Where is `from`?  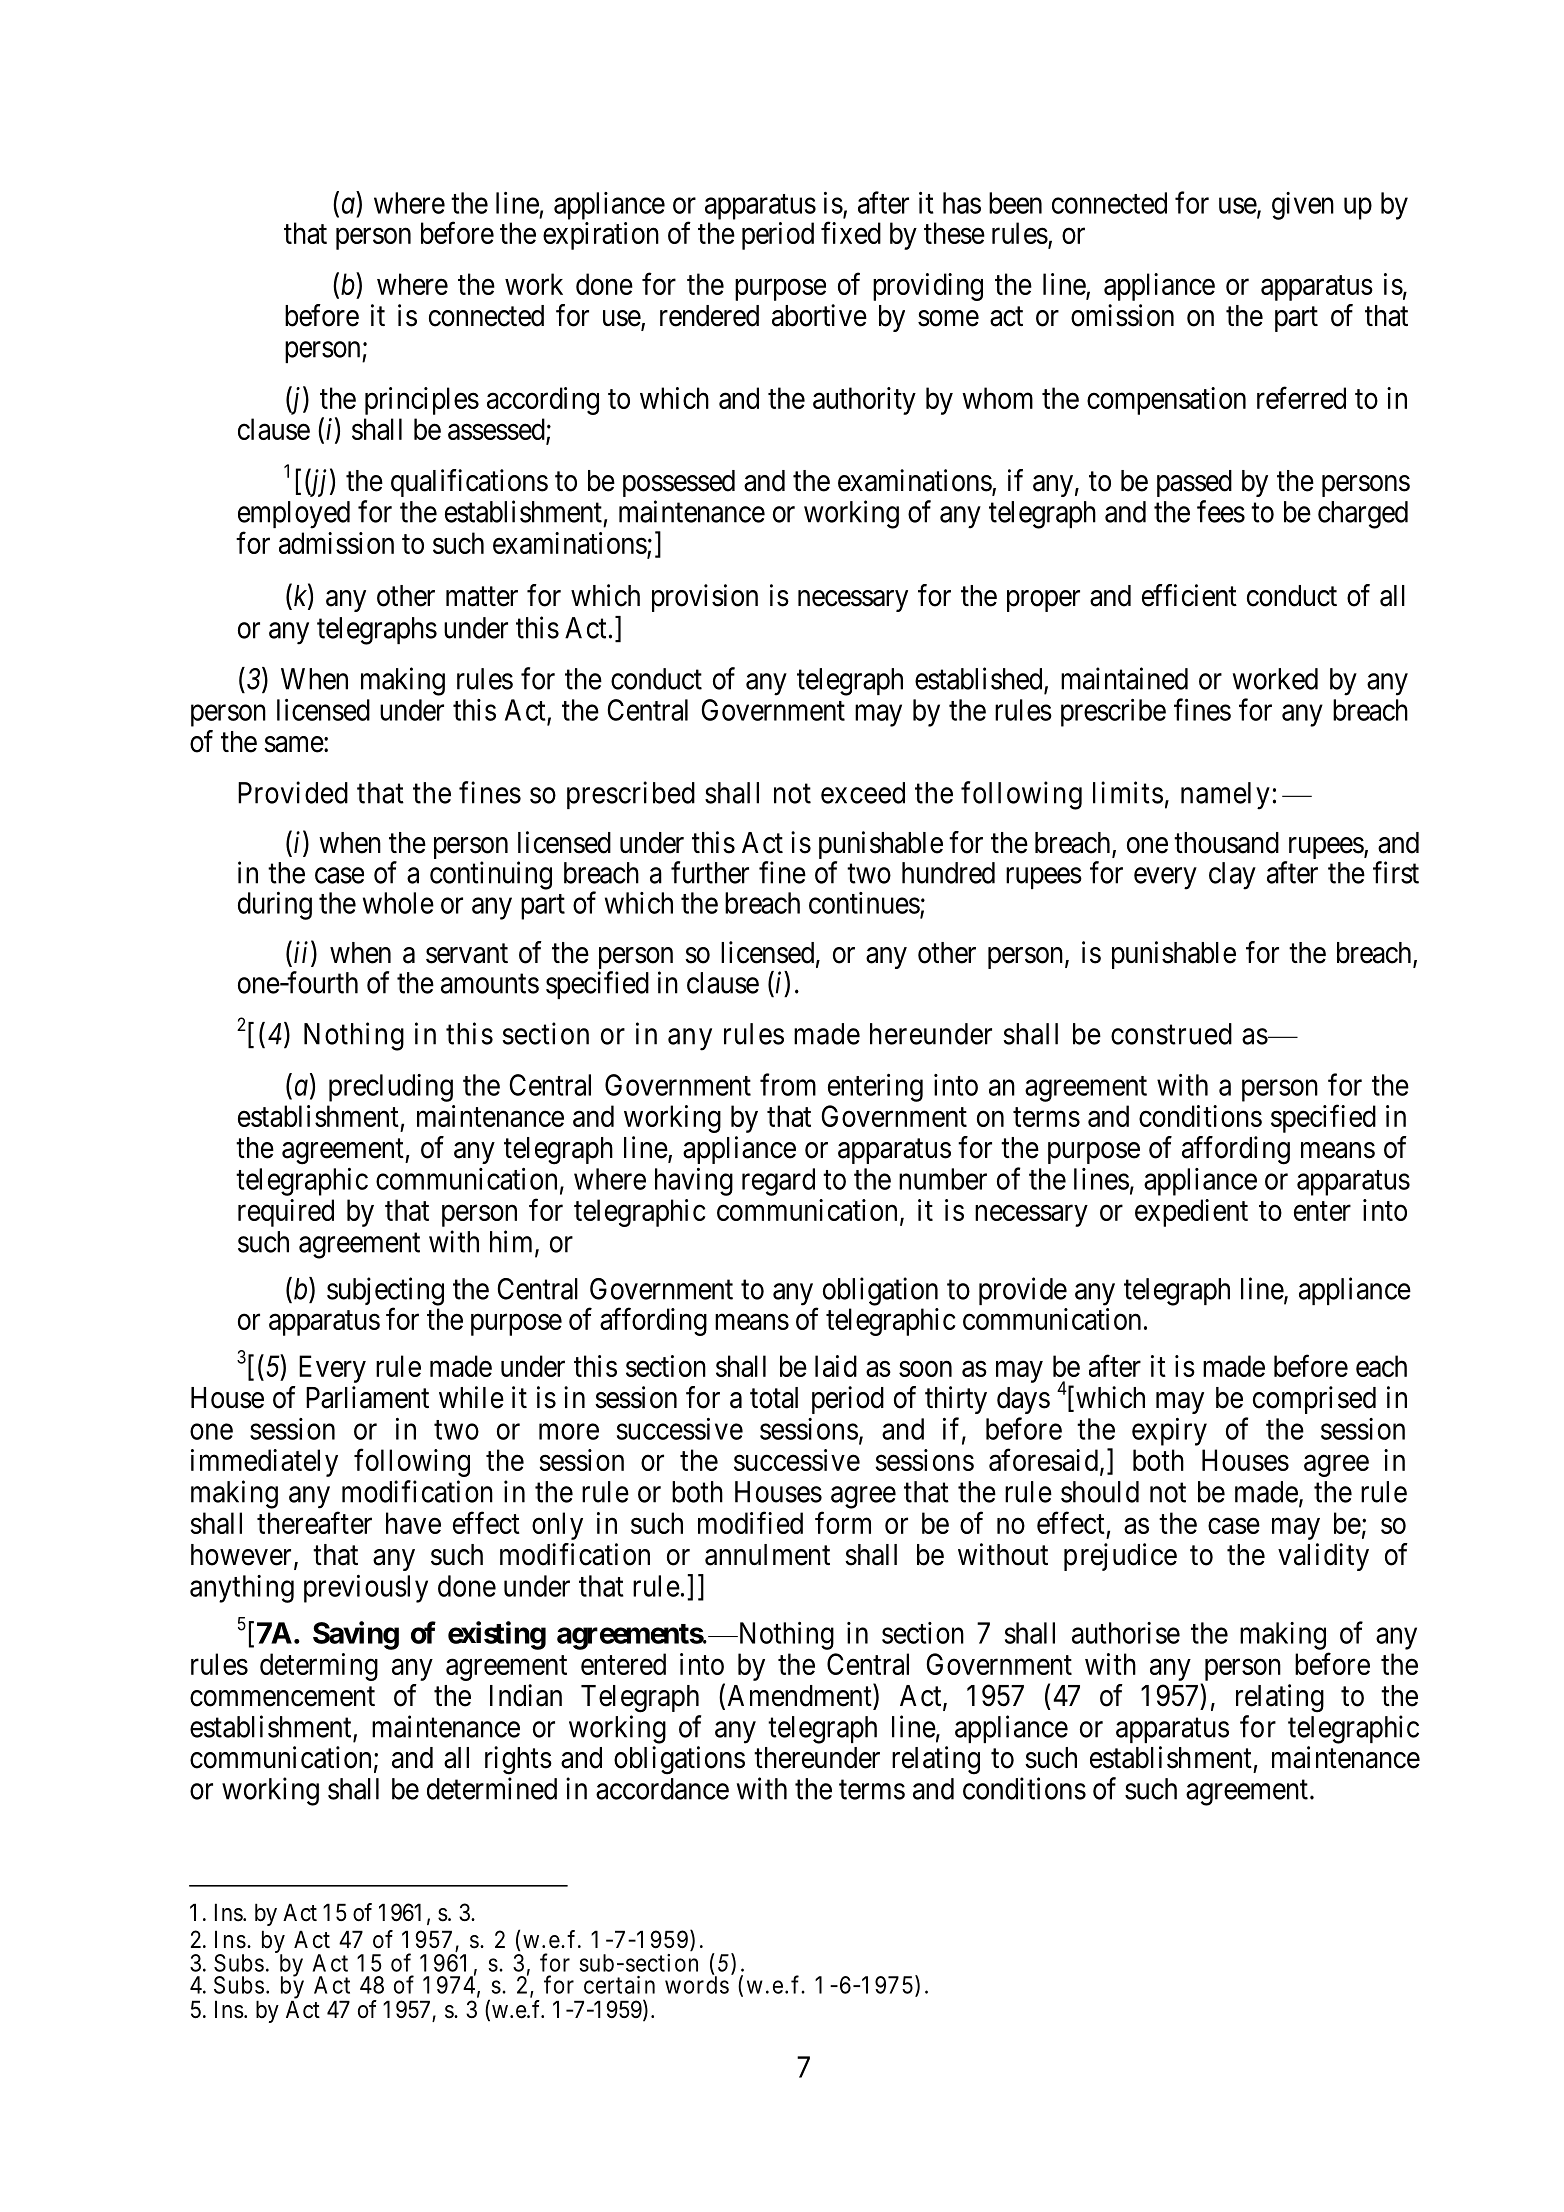 from is located at coordinates (788, 1084).
